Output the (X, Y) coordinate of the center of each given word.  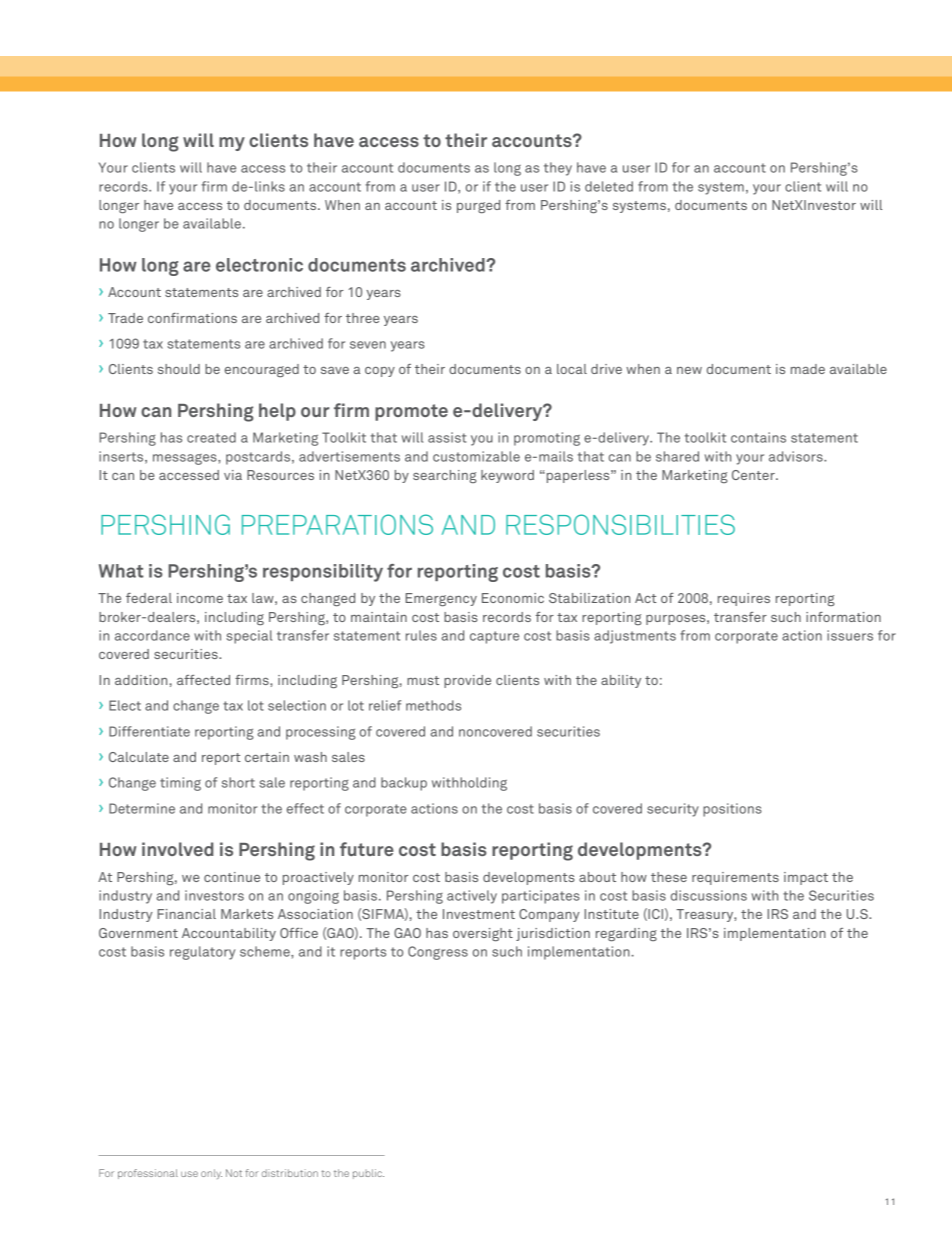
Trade (125, 318)
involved (177, 849)
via (233, 475)
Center (754, 475)
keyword (507, 476)
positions (732, 810)
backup (404, 784)
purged (478, 206)
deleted (609, 186)
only (211, 1174)
